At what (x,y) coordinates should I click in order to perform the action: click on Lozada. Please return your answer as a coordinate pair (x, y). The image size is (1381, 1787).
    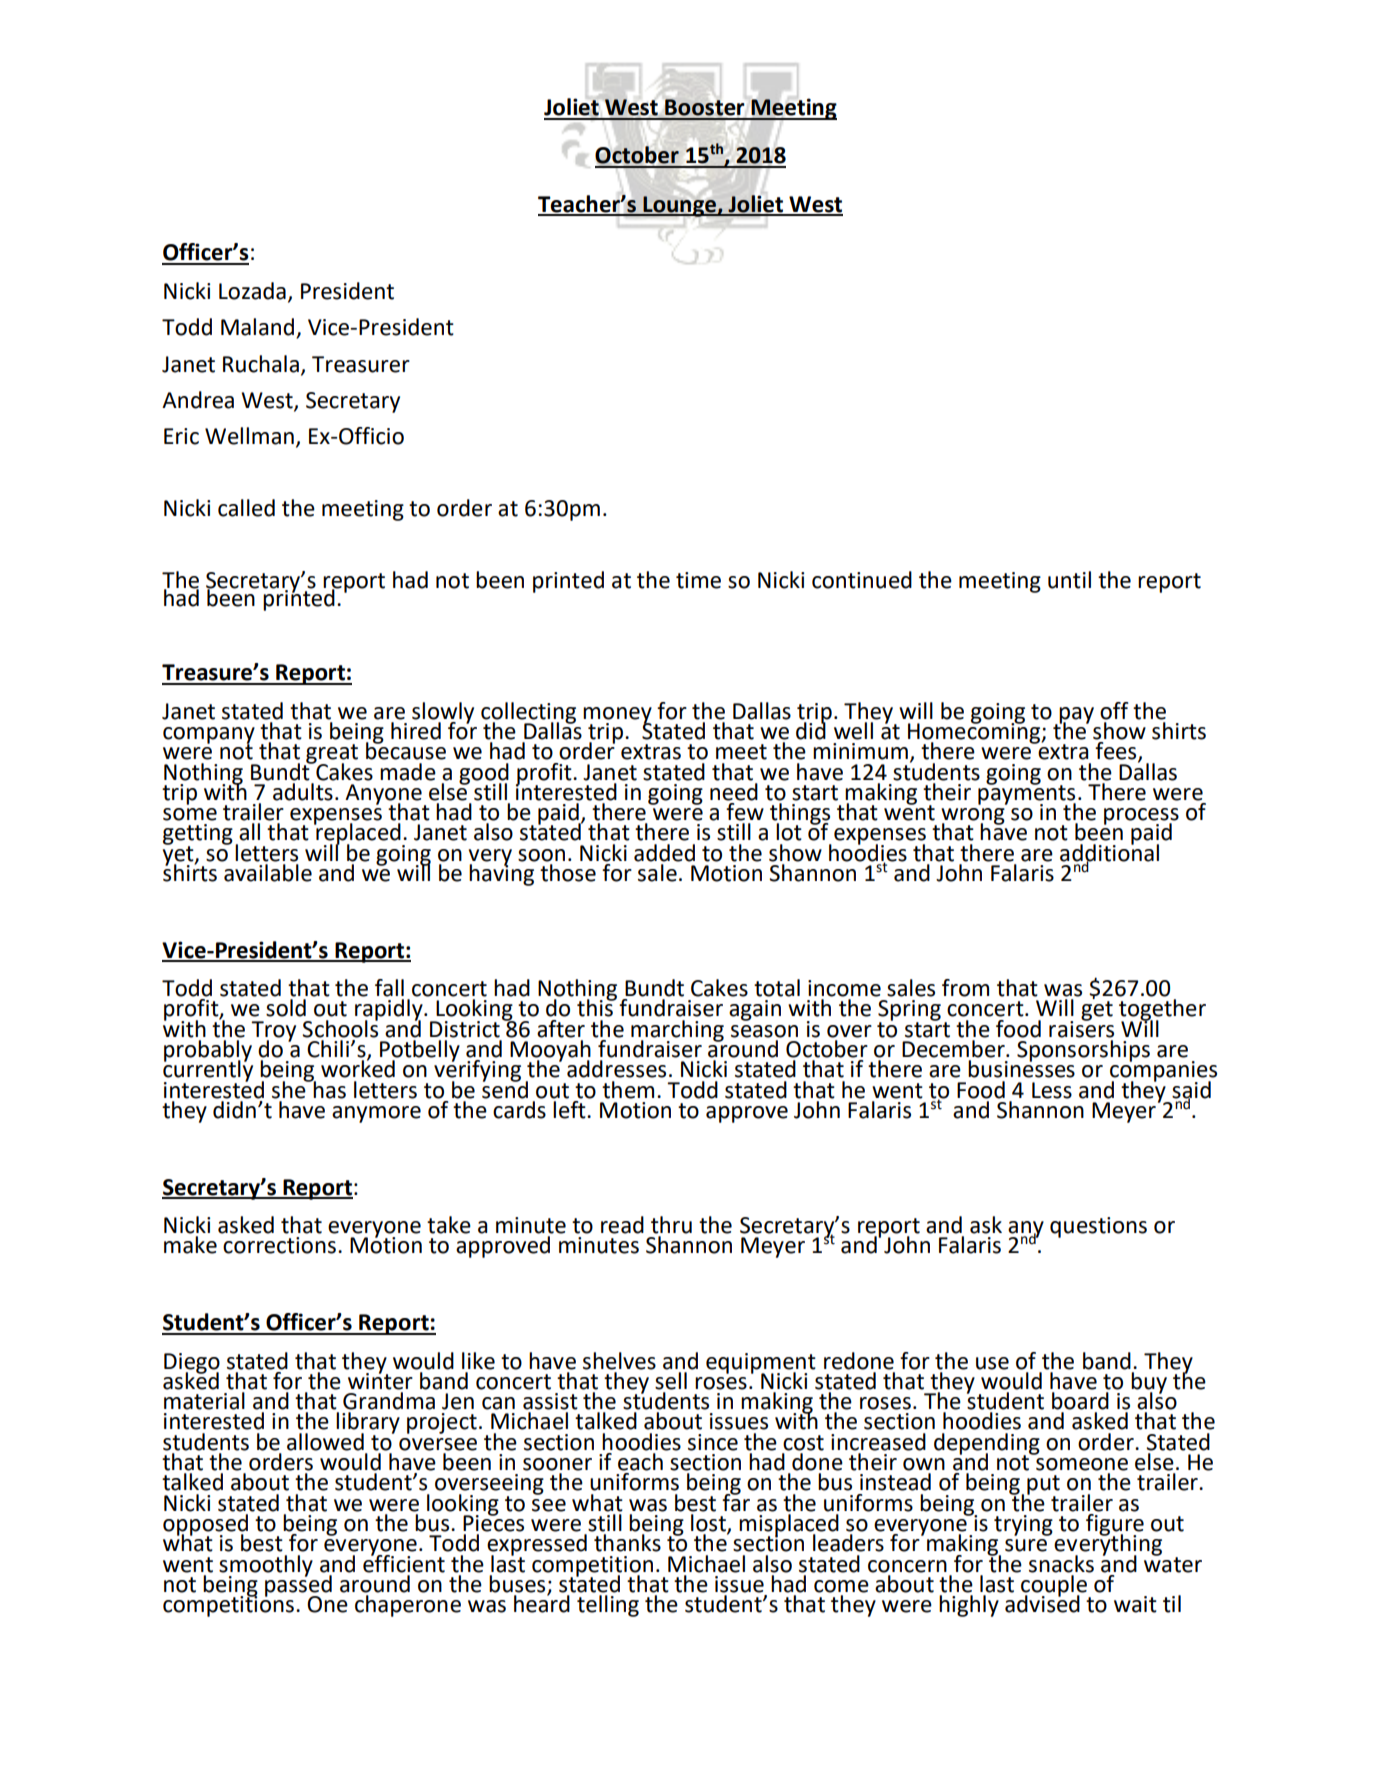
    Looking at the image, I should click on (252, 291).
